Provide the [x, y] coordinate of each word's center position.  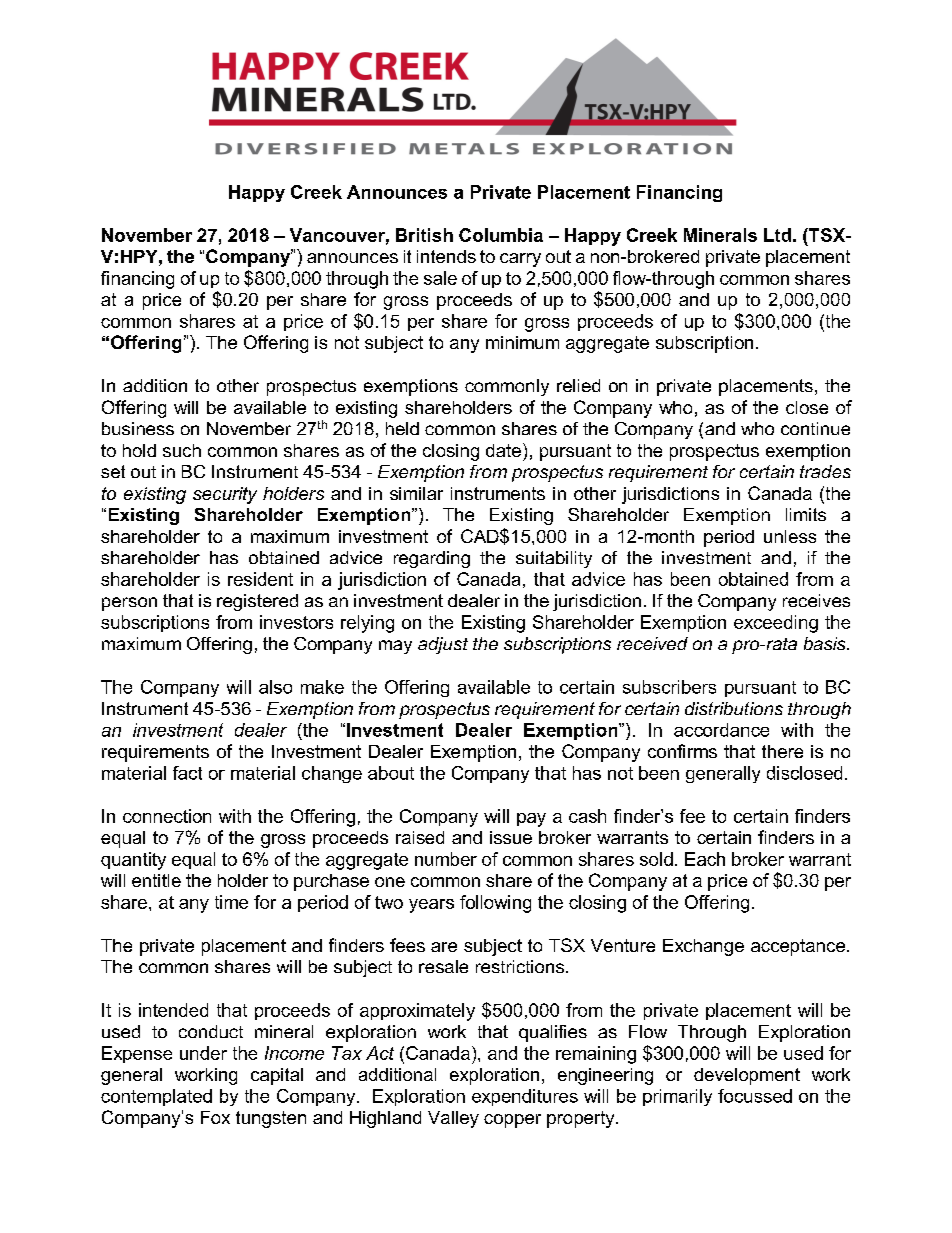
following [495, 904]
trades [825, 471]
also [275, 687]
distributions [734, 708]
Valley [453, 1119]
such [182, 450]
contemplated [156, 1097]
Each [705, 859]
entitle [156, 880]
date [503, 450]
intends [446, 256]
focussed [755, 1096]
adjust [443, 645]
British [424, 235]
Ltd [777, 235]
